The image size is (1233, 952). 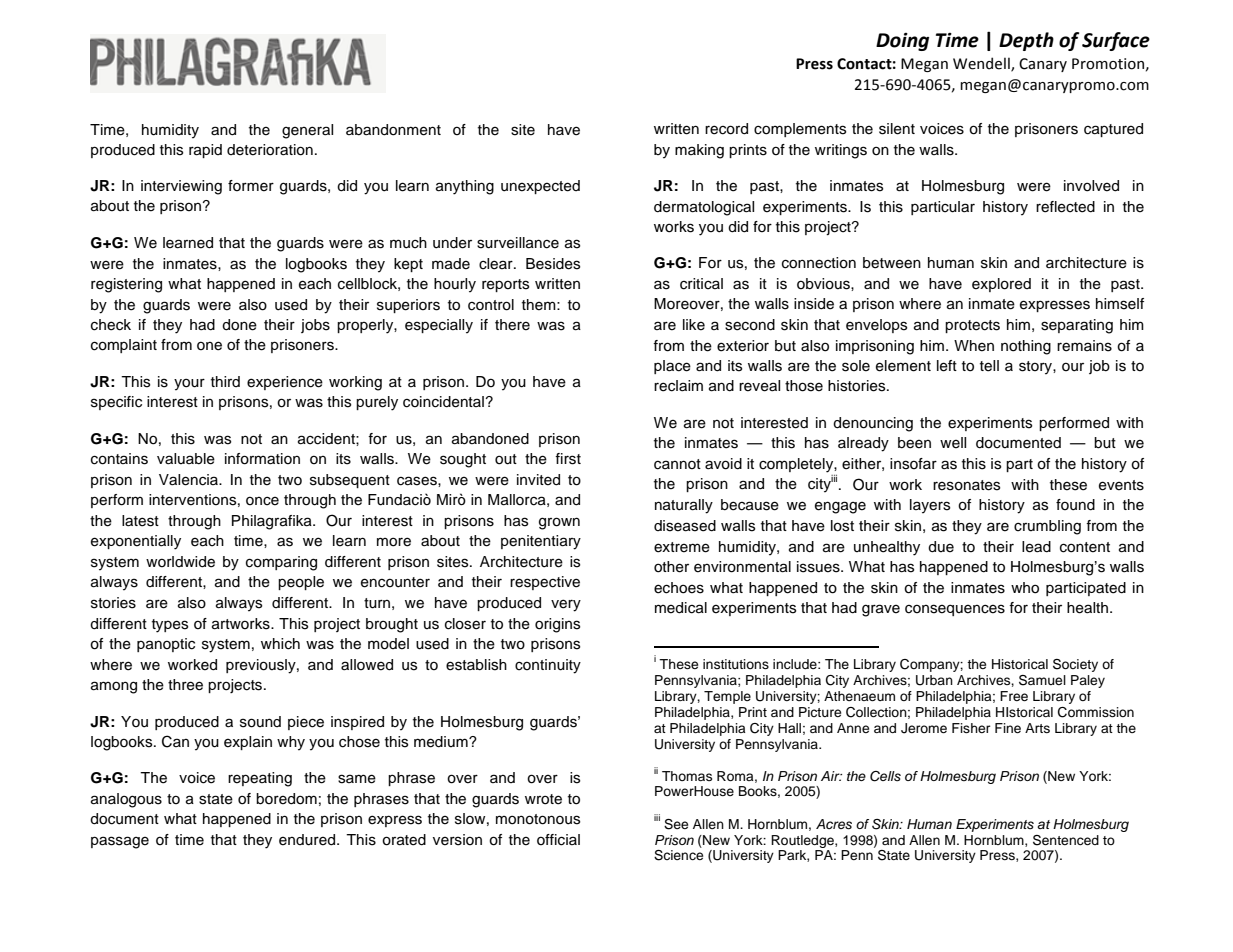 What do you see at coordinates (262, 501) in the screenshot?
I see `once` at bounding box center [262, 501].
